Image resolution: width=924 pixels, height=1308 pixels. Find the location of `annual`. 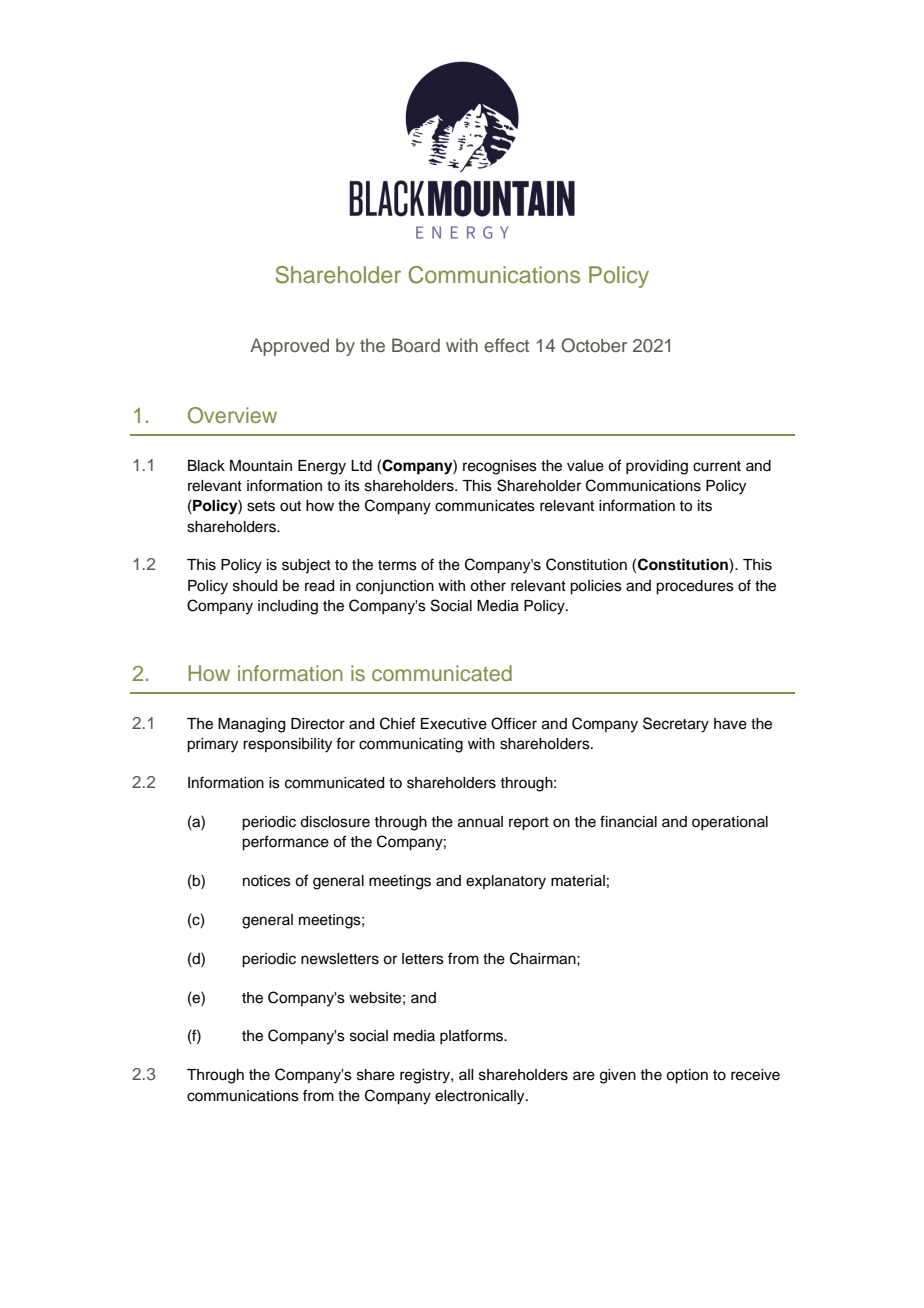

annual is located at coordinates (480, 822).
